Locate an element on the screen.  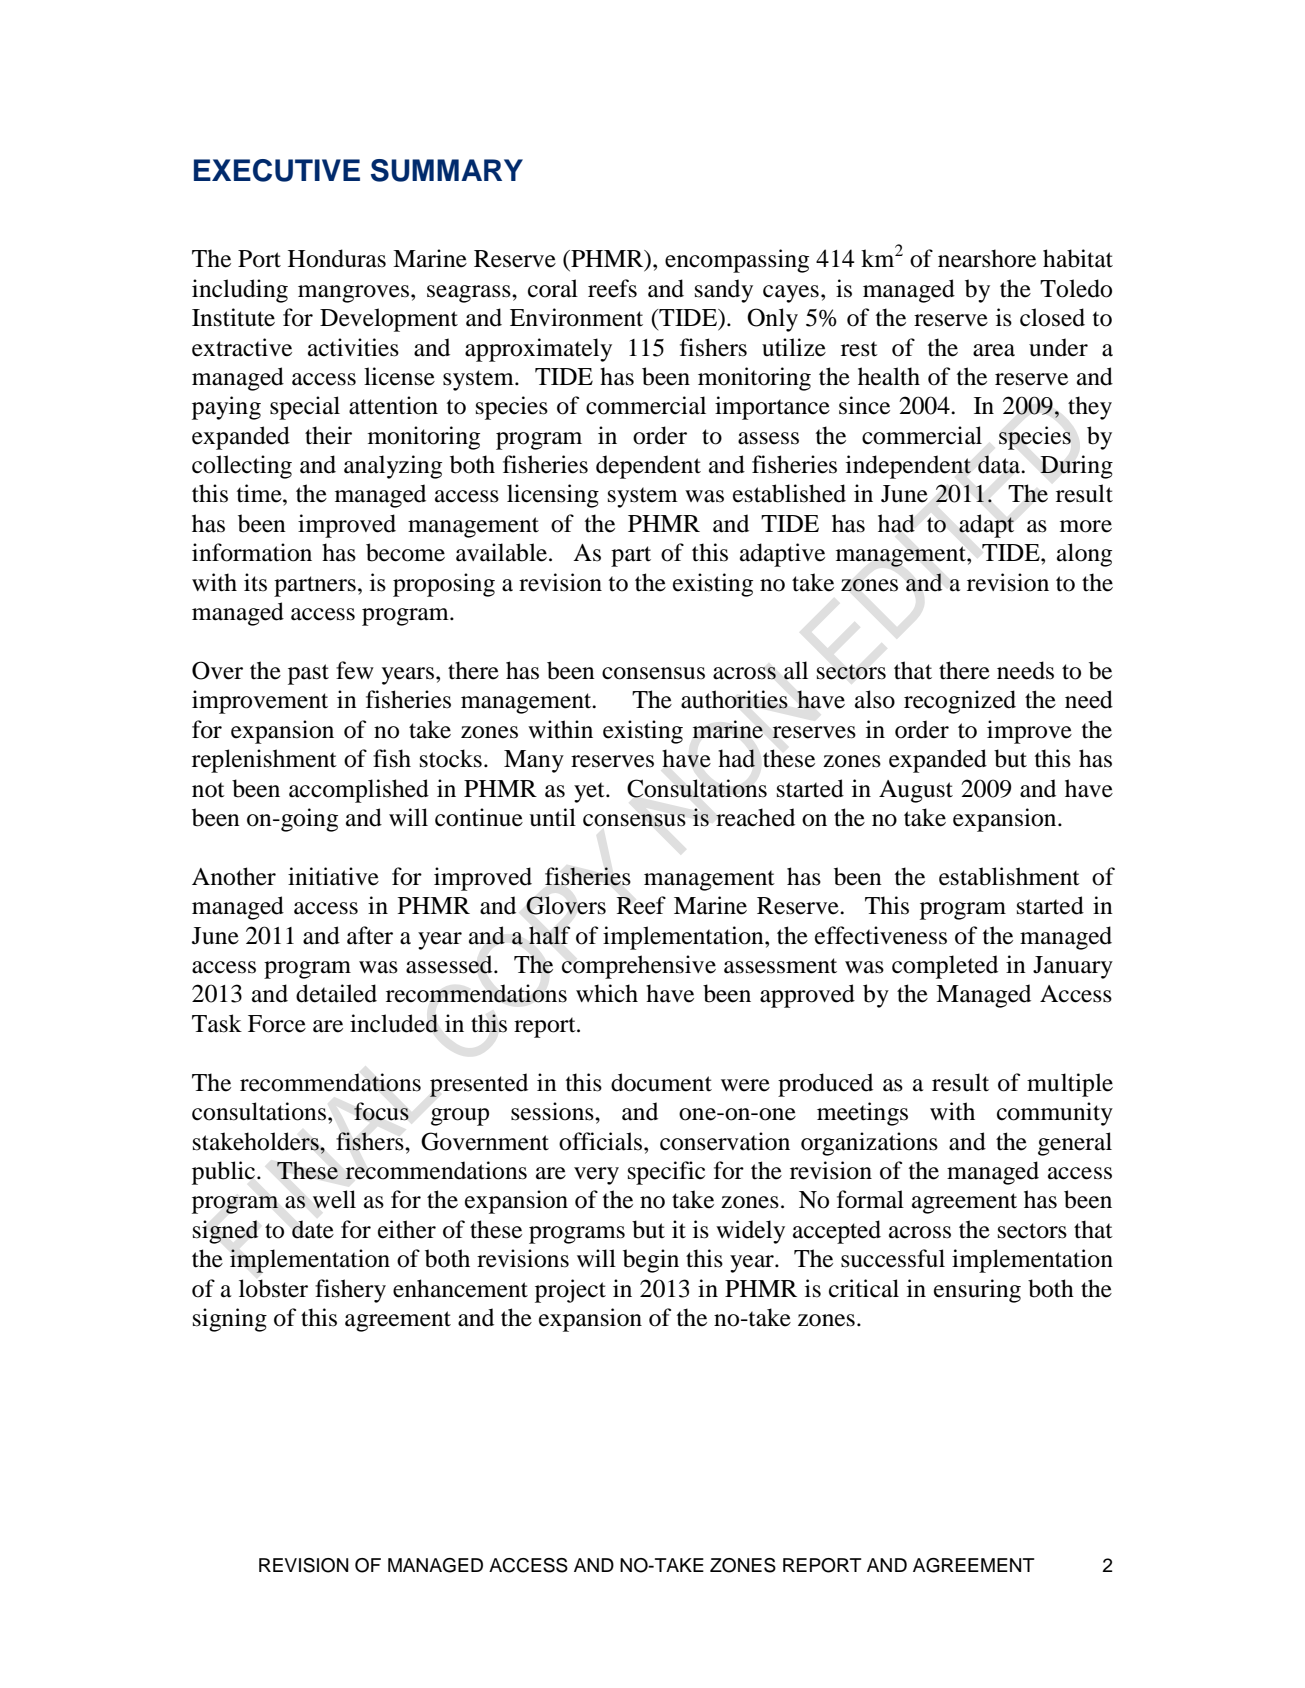
date is located at coordinates (313, 1229).
